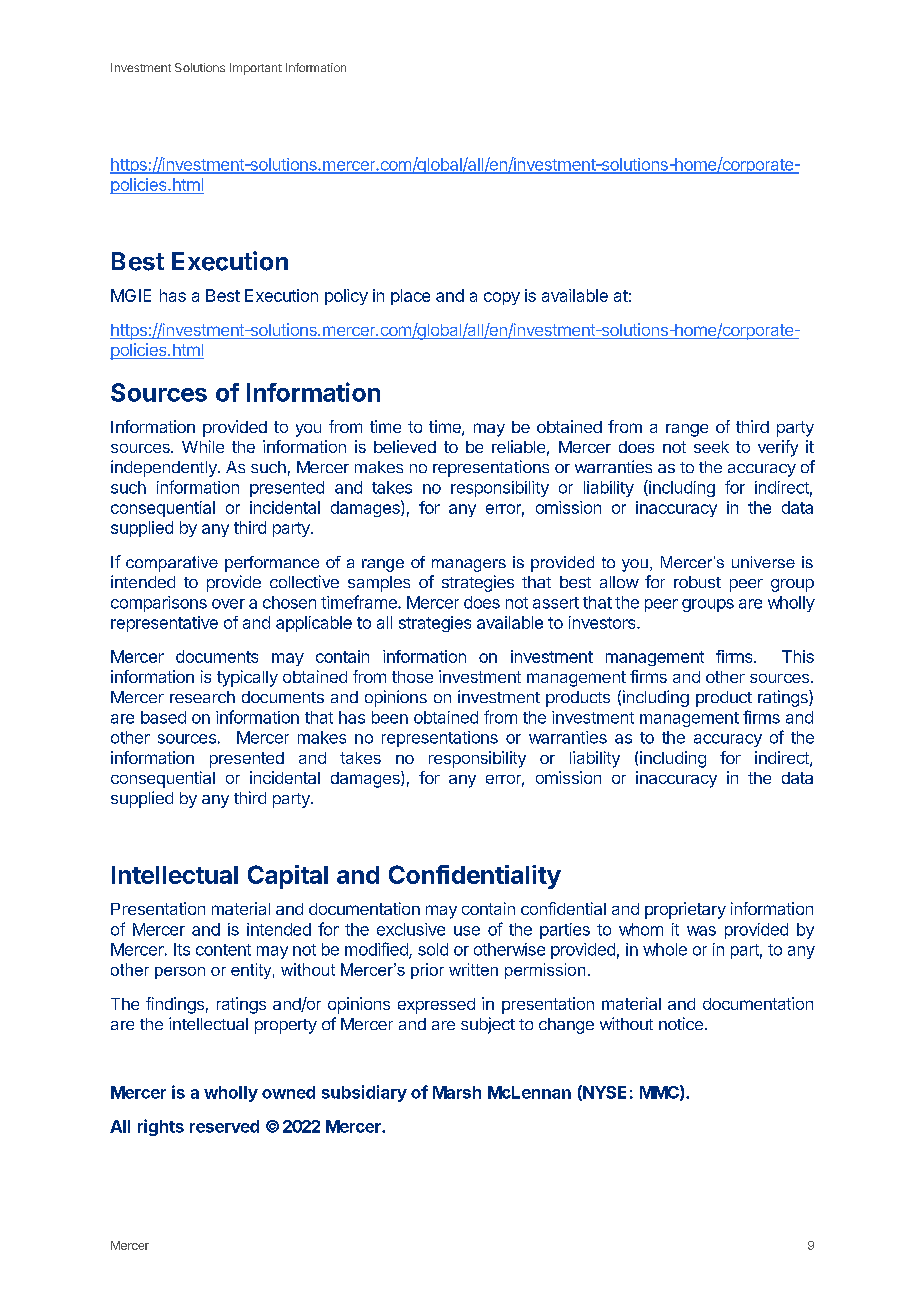 This image has height=1308, width=924. What do you see at coordinates (697, 582) in the image?
I see `robust` at bounding box center [697, 582].
